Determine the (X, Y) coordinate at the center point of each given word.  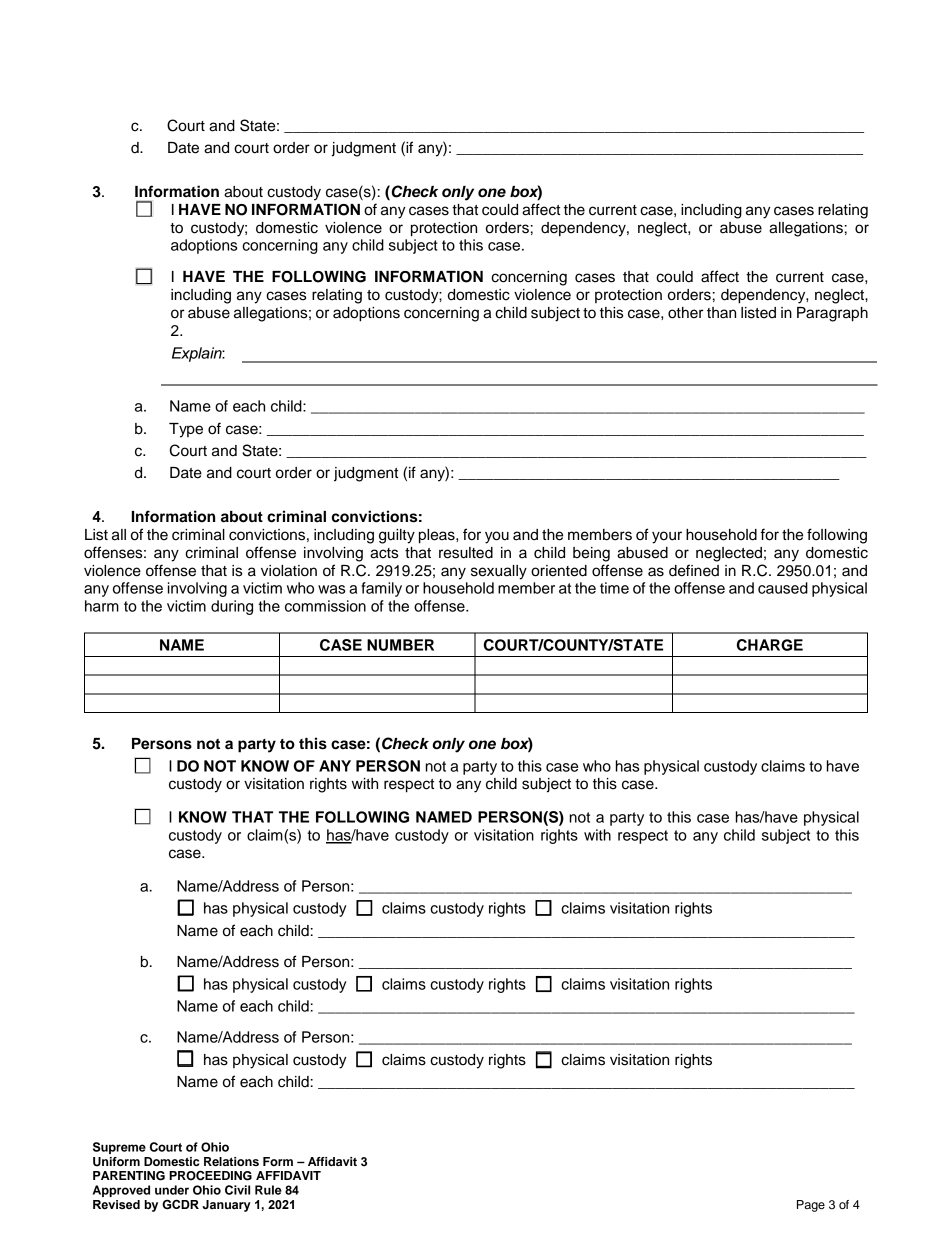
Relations (231, 1161)
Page (811, 1206)
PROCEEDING (210, 1175)
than (721, 313)
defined (694, 570)
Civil (237, 1190)
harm (102, 606)
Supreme (119, 1148)
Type (186, 430)
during (232, 607)
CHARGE (770, 645)
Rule (268, 1190)
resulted (466, 553)
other (685, 313)
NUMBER (400, 645)
